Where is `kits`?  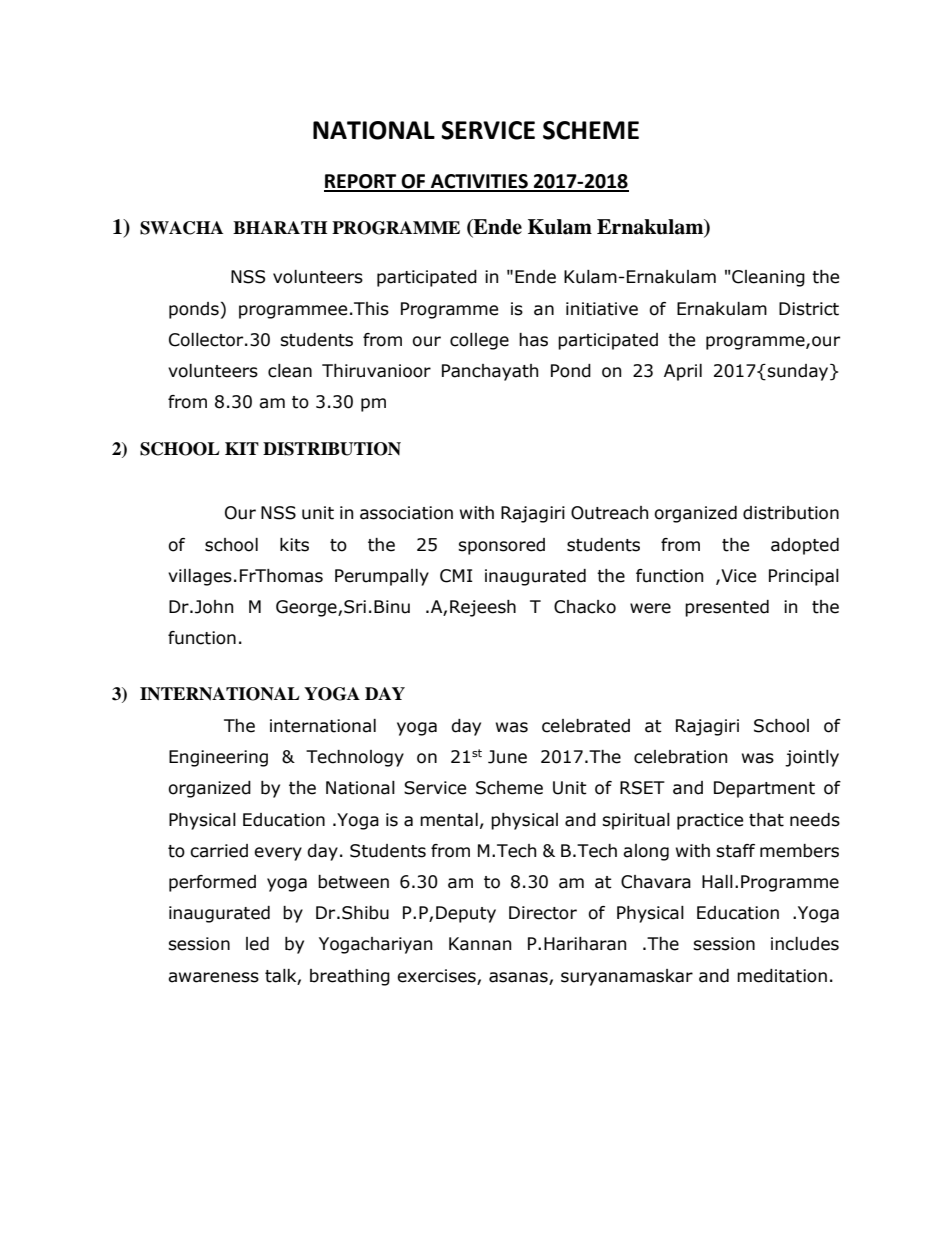 kits is located at coordinates (294, 545).
